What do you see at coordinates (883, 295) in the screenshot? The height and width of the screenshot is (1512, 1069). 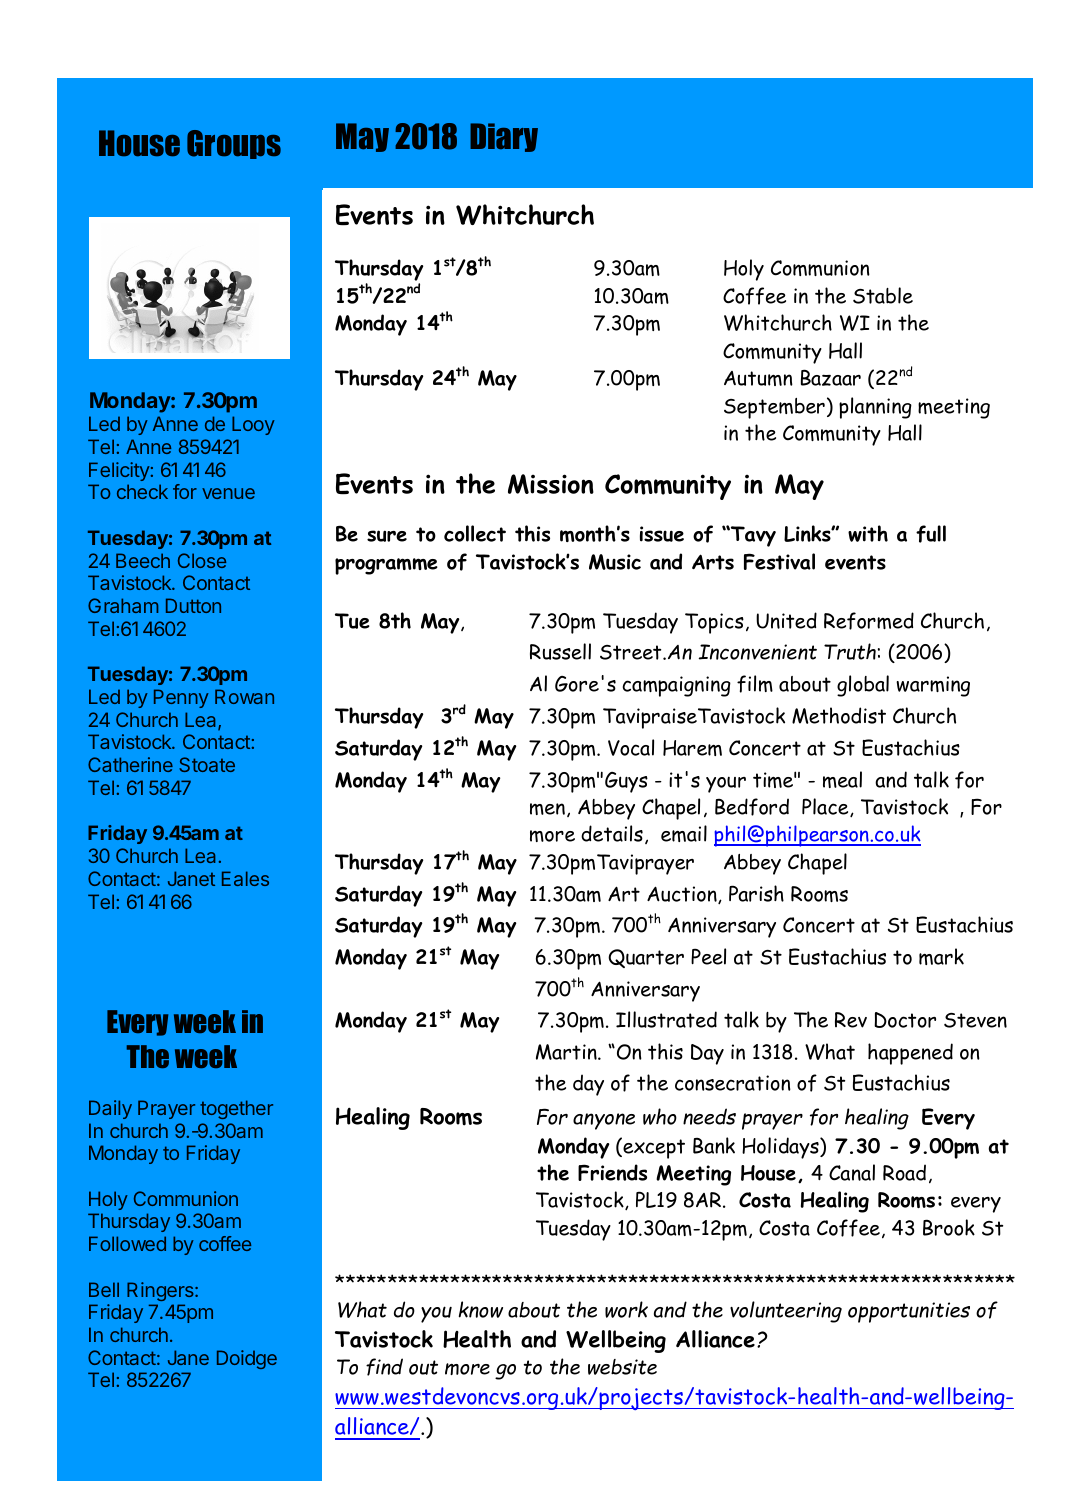 I see `Stable` at bounding box center [883, 295].
